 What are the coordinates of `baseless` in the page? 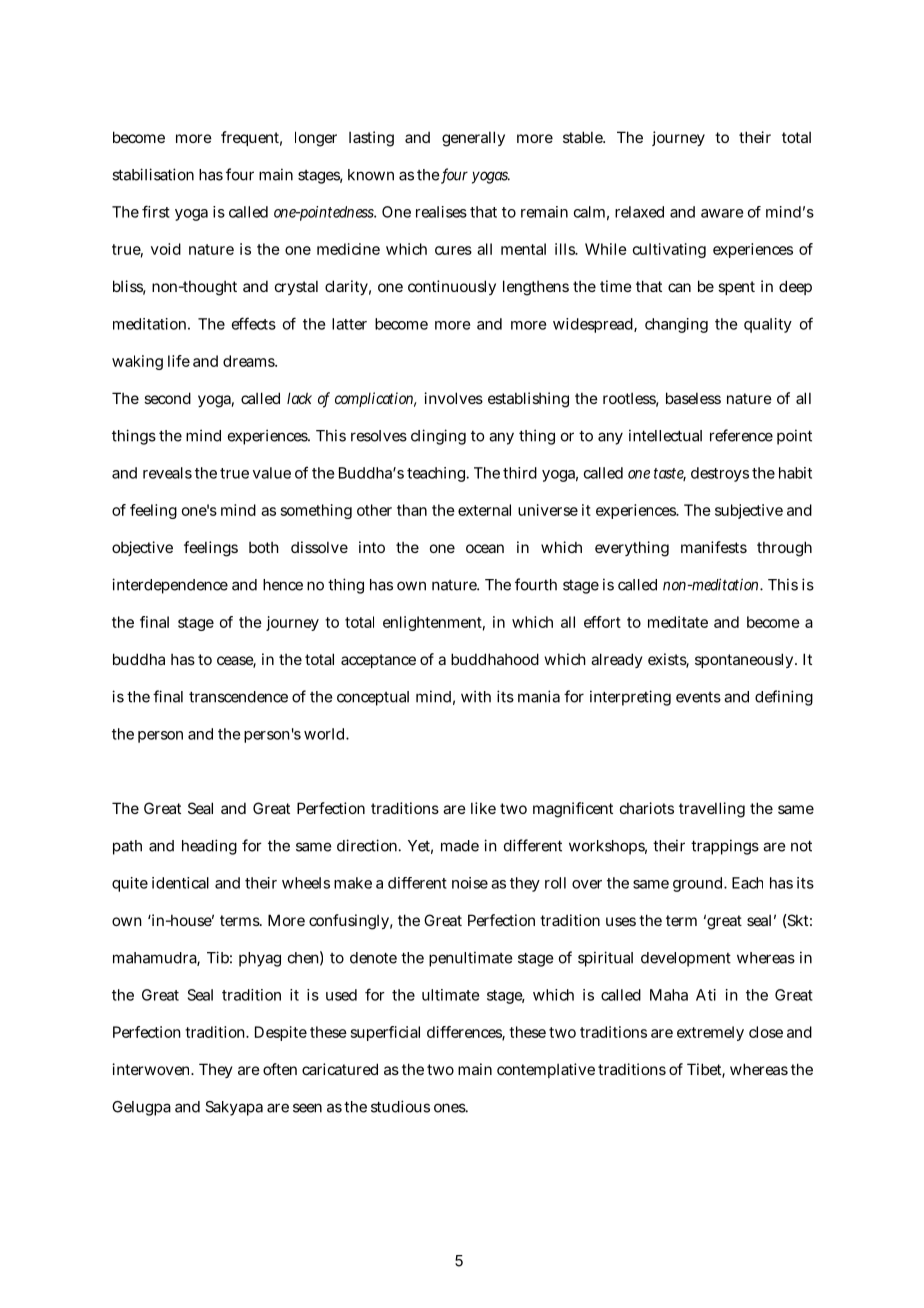 It's located at (693, 398).
